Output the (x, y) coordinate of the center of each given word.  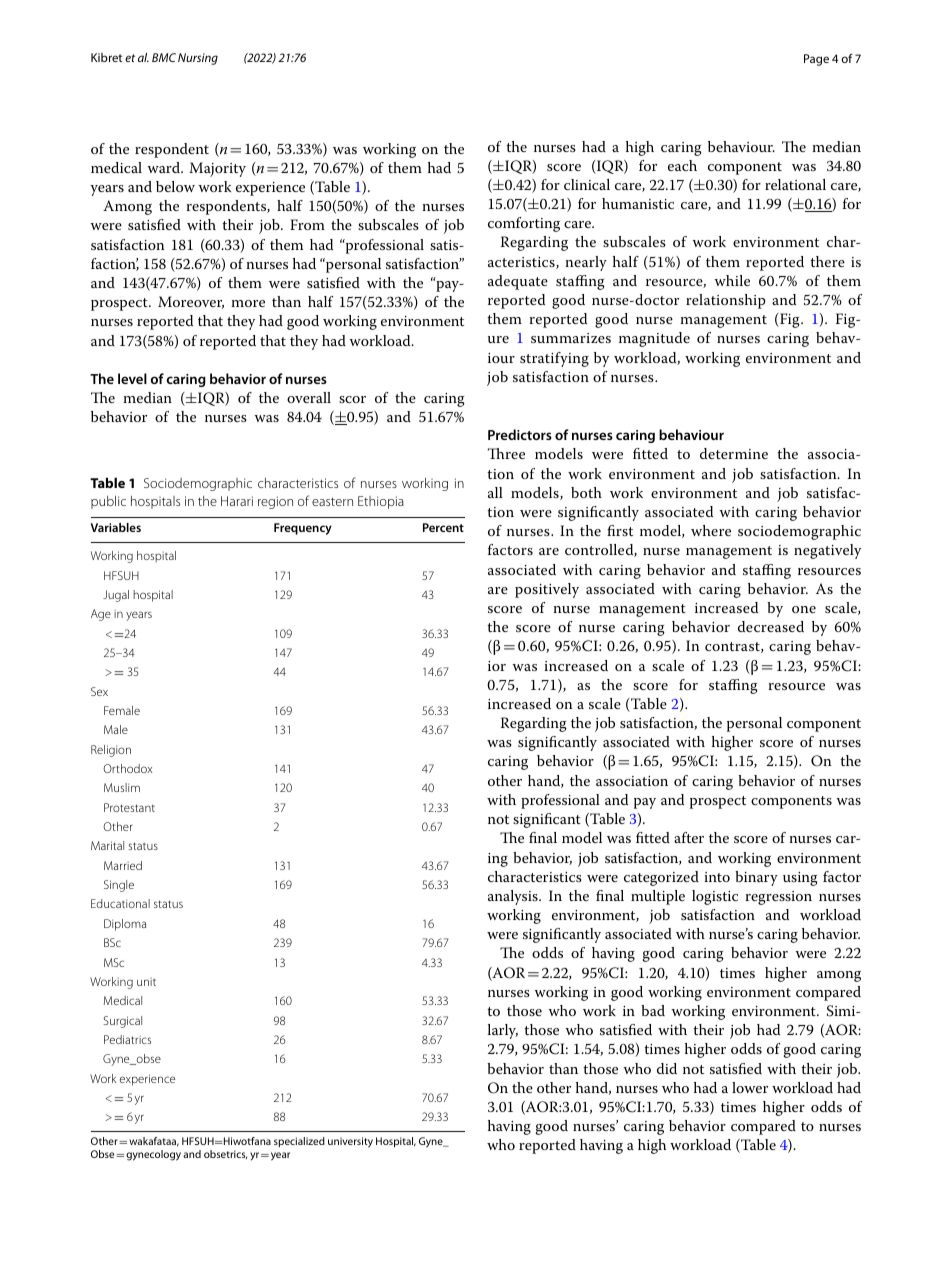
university (350, 1142)
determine (734, 453)
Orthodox (127, 768)
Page (816, 60)
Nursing (198, 59)
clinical (587, 184)
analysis (514, 897)
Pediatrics (127, 1039)
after (689, 837)
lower (750, 1087)
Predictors (520, 434)
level (132, 378)
